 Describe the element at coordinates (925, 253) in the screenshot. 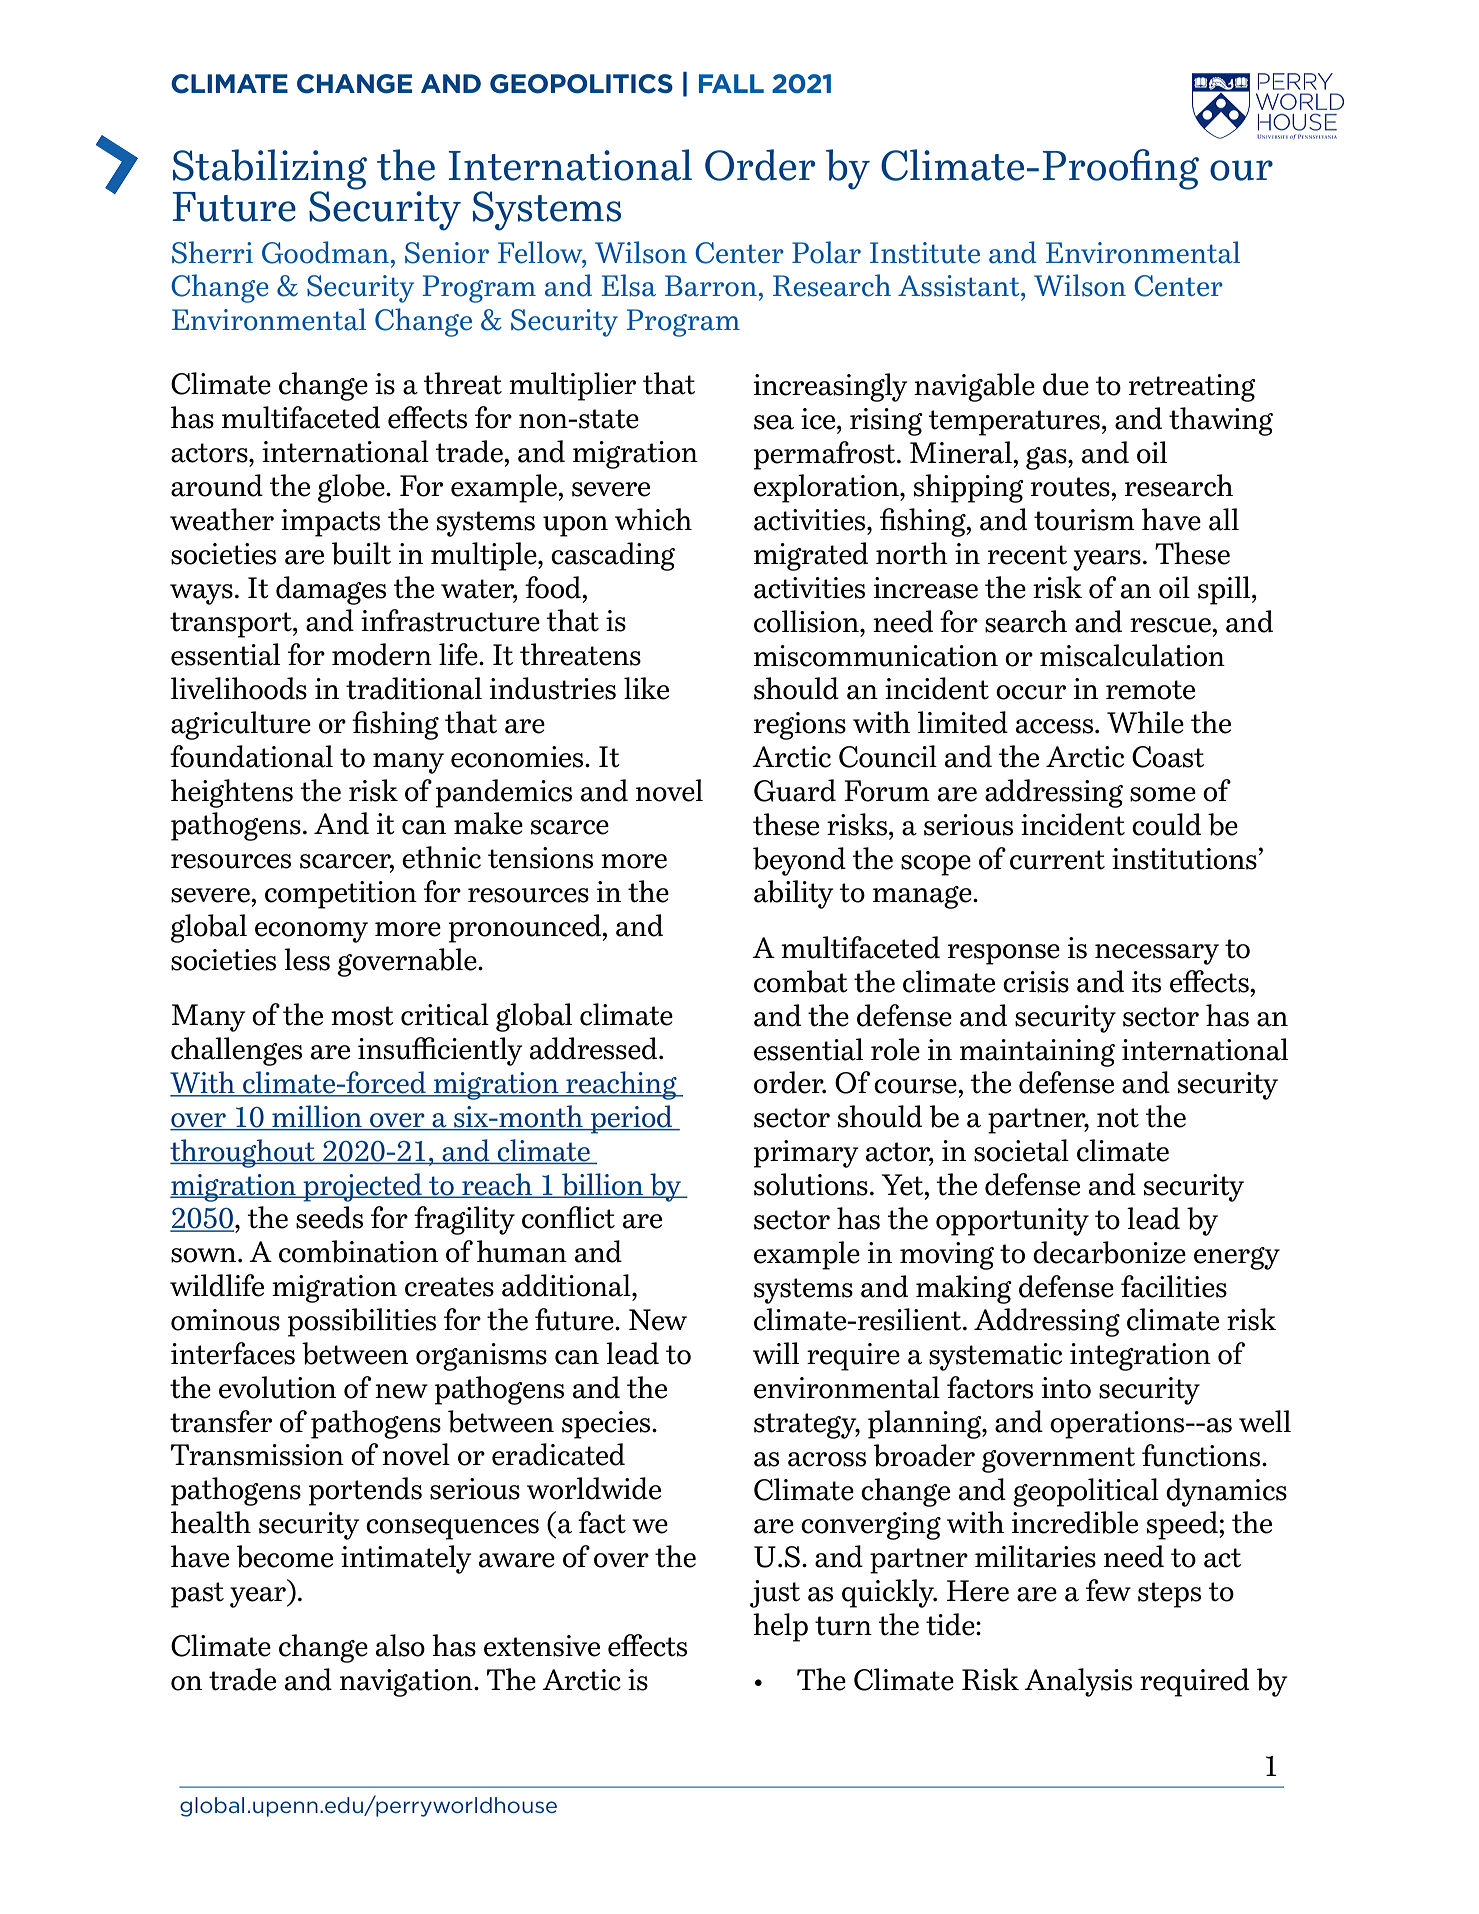

I see `Institute` at that location.
